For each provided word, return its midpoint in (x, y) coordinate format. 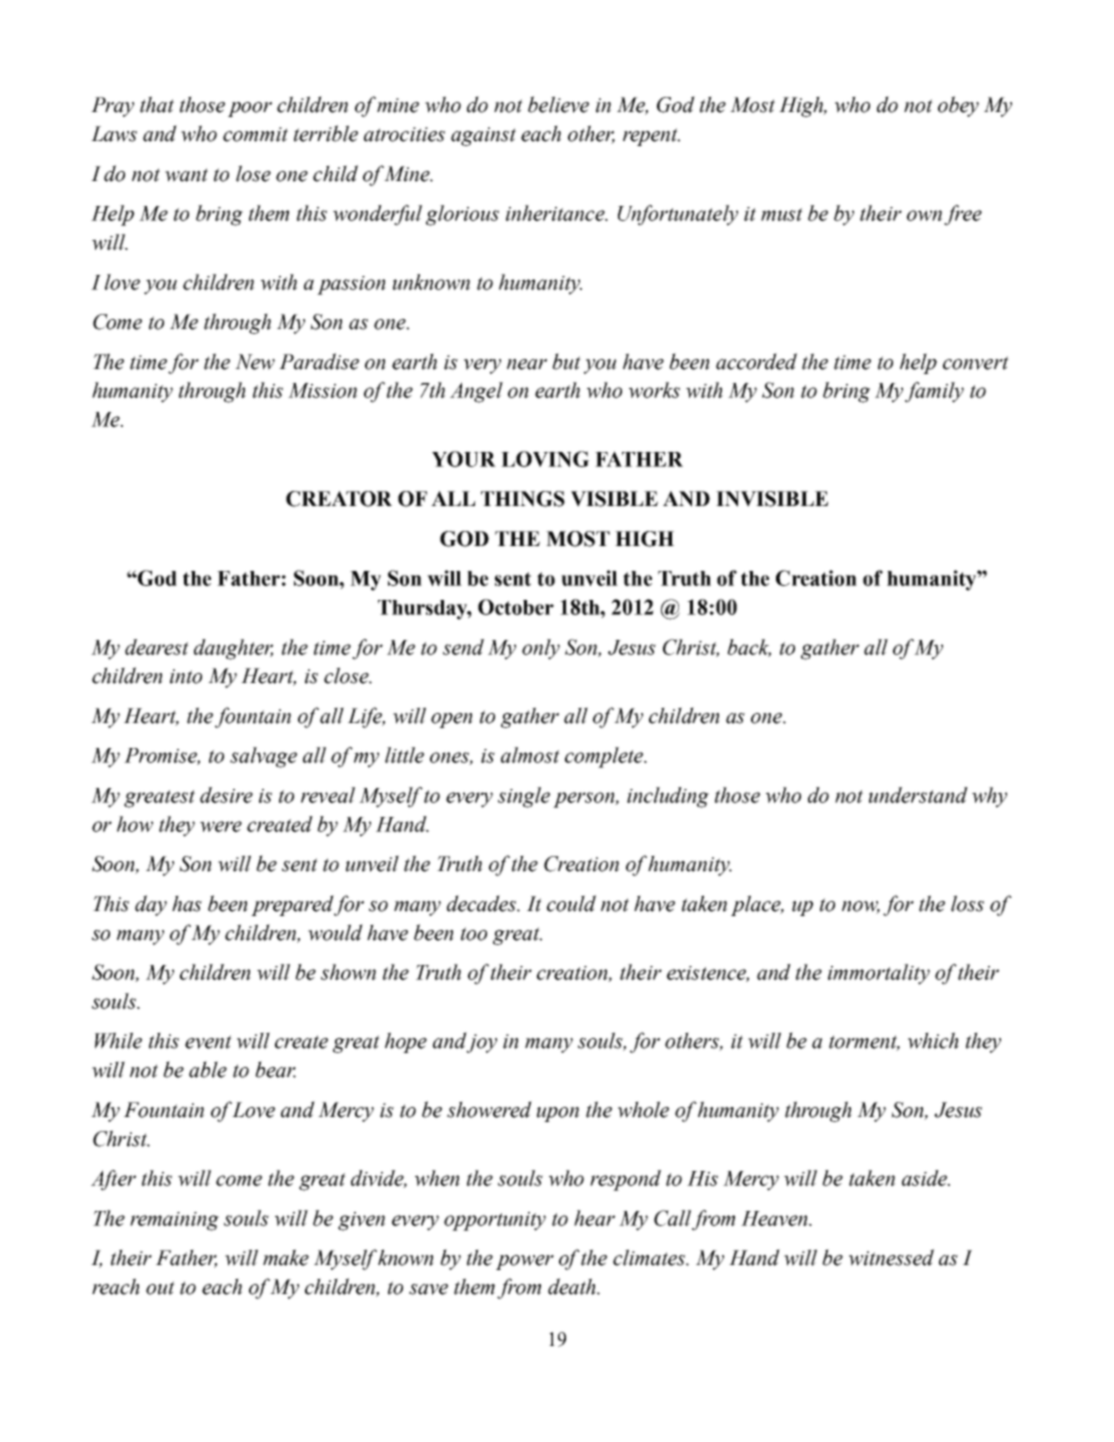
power (525, 1262)
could (571, 903)
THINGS (523, 499)
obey (958, 106)
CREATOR (339, 499)
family (934, 392)
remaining (174, 1221)
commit (255, 134)
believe (558, 104)
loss (967, 903)
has (187, 903)
